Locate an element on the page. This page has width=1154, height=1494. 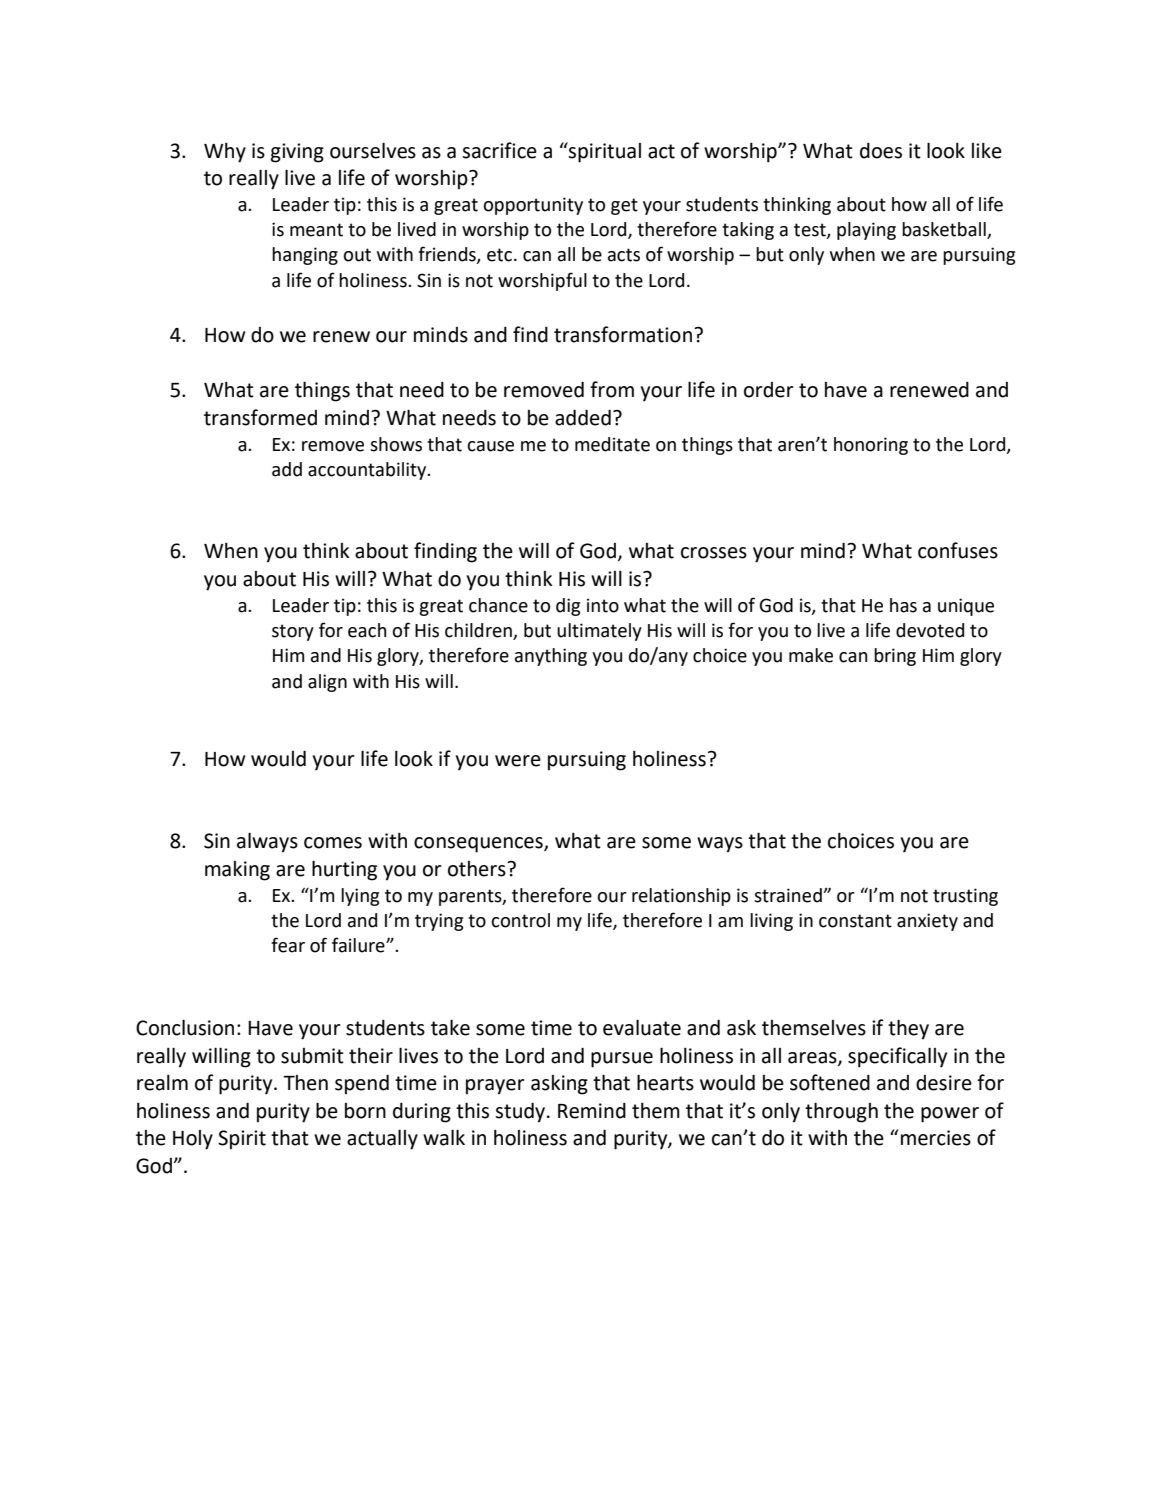
story is located at coordinates (293, 632).
